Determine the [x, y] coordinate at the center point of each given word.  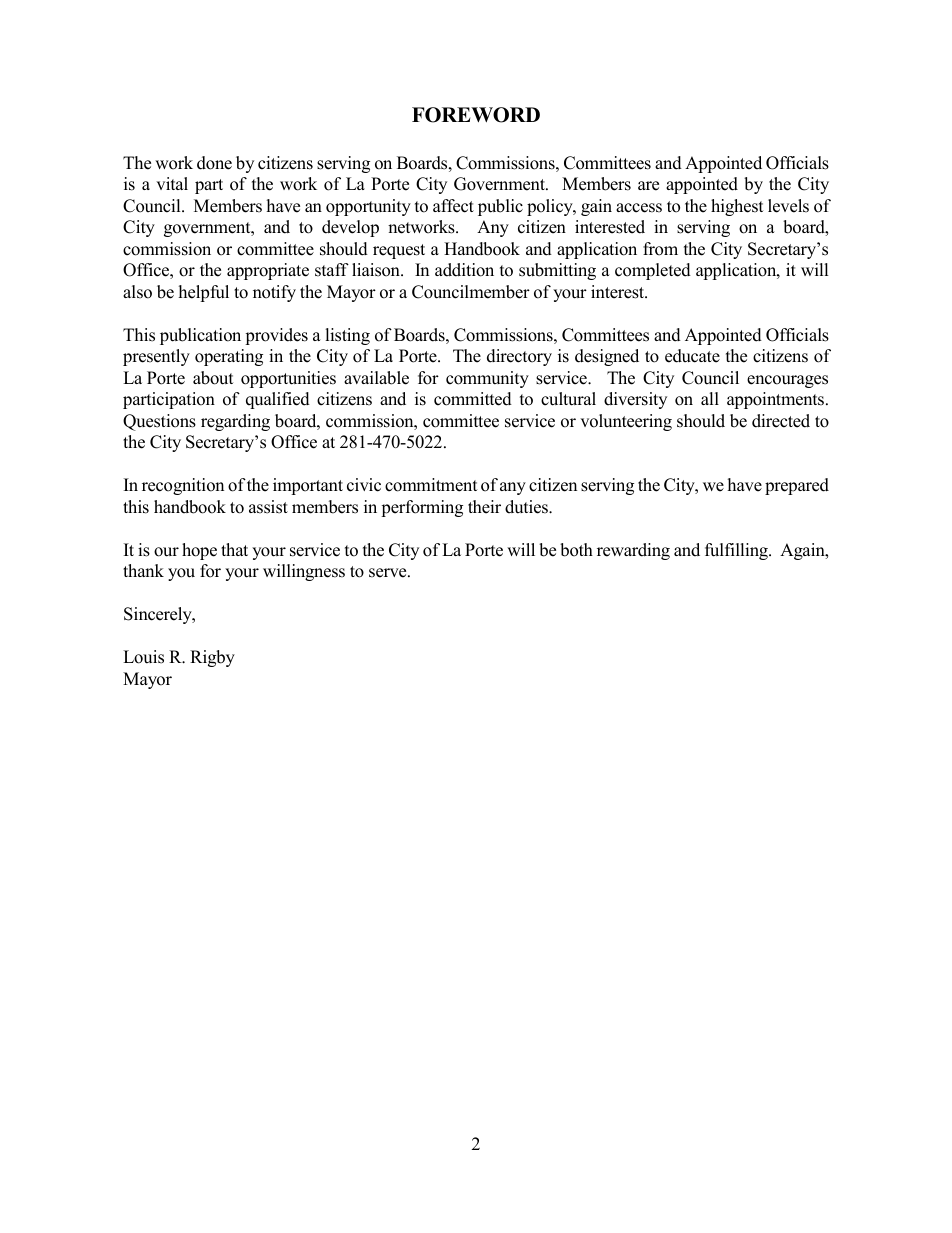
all [710, 398]
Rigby [212, 658]
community [487, 379]
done [214, 163]
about [213, 378]
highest [737, 207]
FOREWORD [476, 115]
